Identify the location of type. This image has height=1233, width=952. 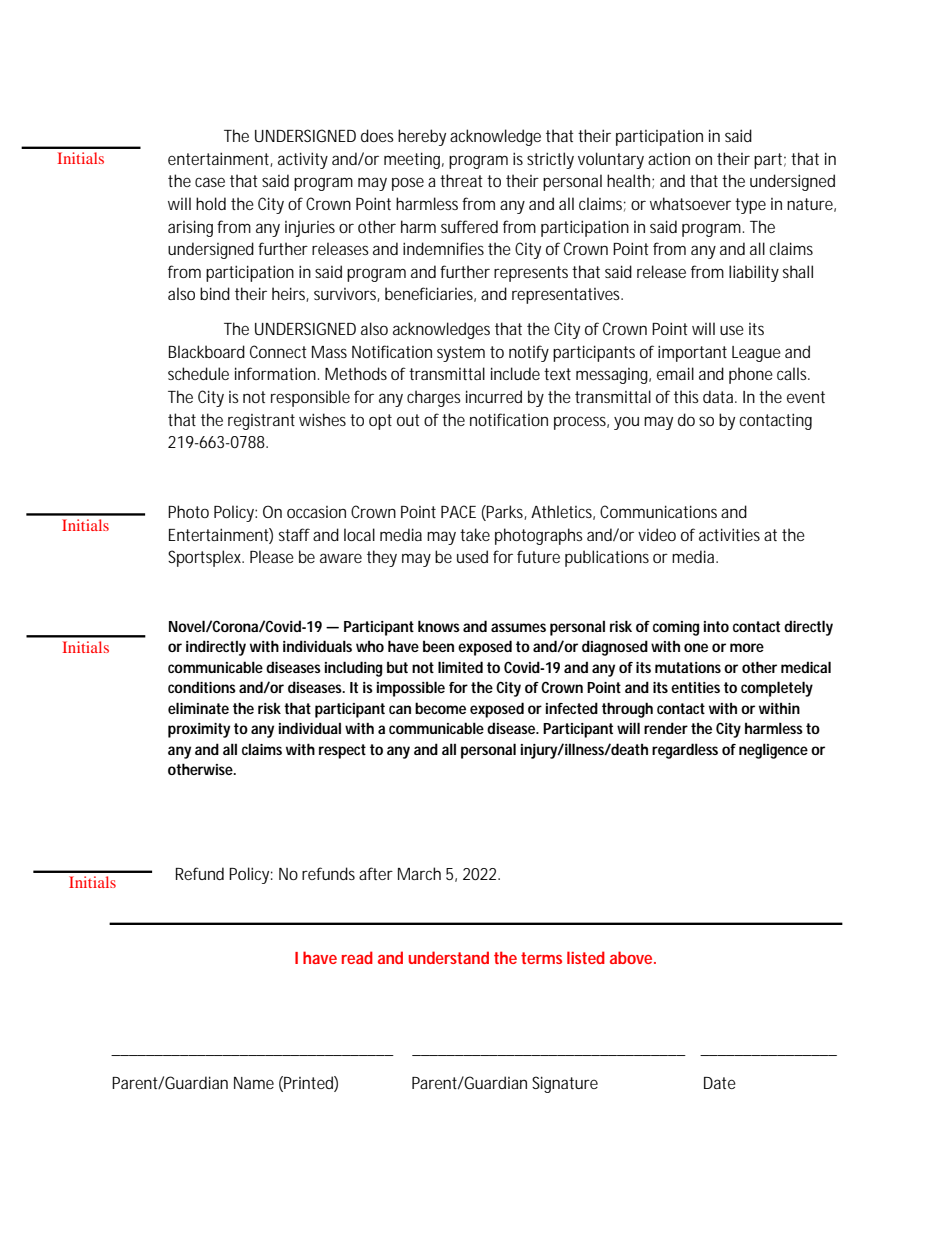
(750, 206).
